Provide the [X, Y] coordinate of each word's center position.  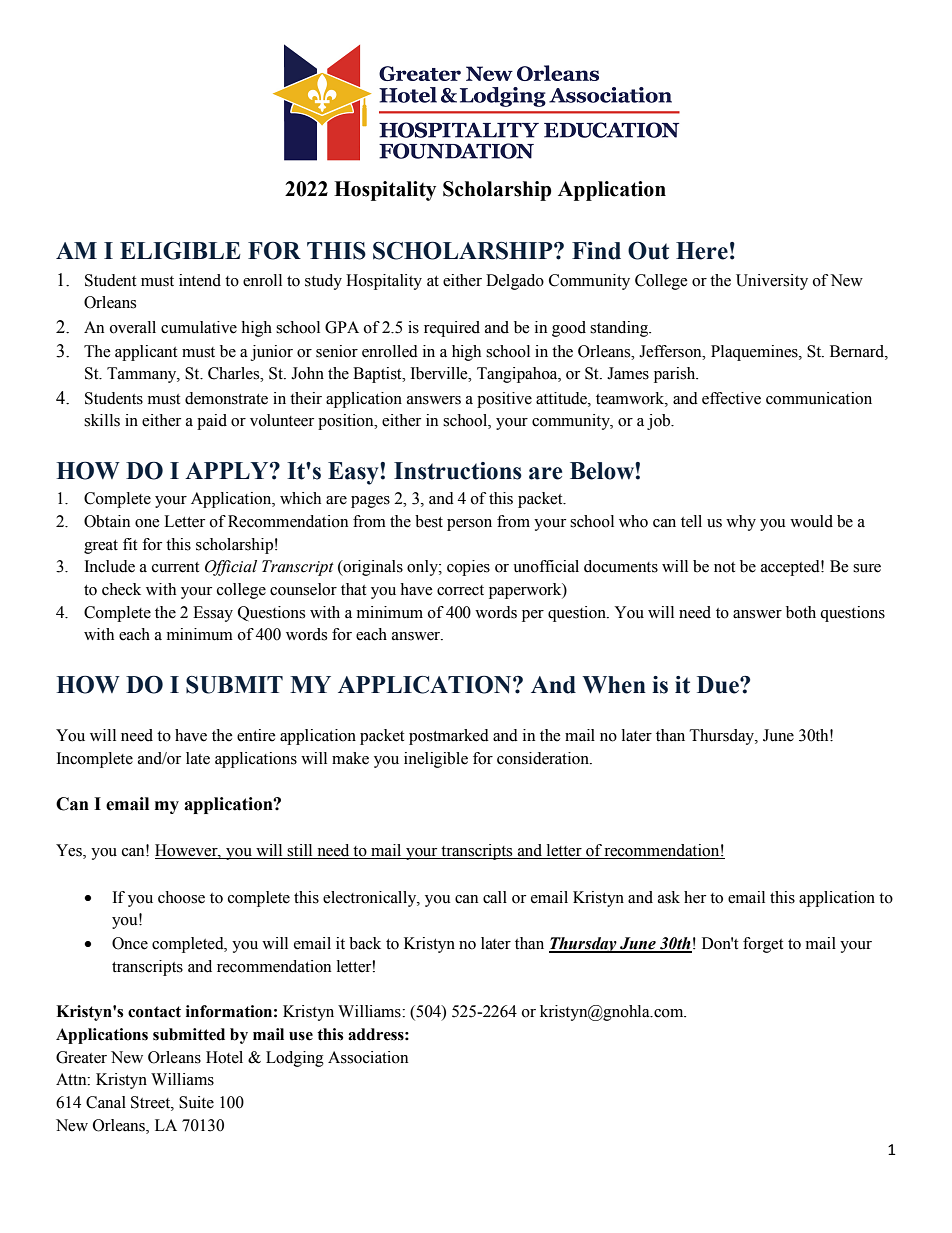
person [469, 525]
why [741, 523]
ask [669, 897]
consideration [544, 758]
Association [368, 1057]
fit [130, 544]
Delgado [515, 282]
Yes [70, 851]
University [772, 282]
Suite [196, 1102]
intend [200, 280]
